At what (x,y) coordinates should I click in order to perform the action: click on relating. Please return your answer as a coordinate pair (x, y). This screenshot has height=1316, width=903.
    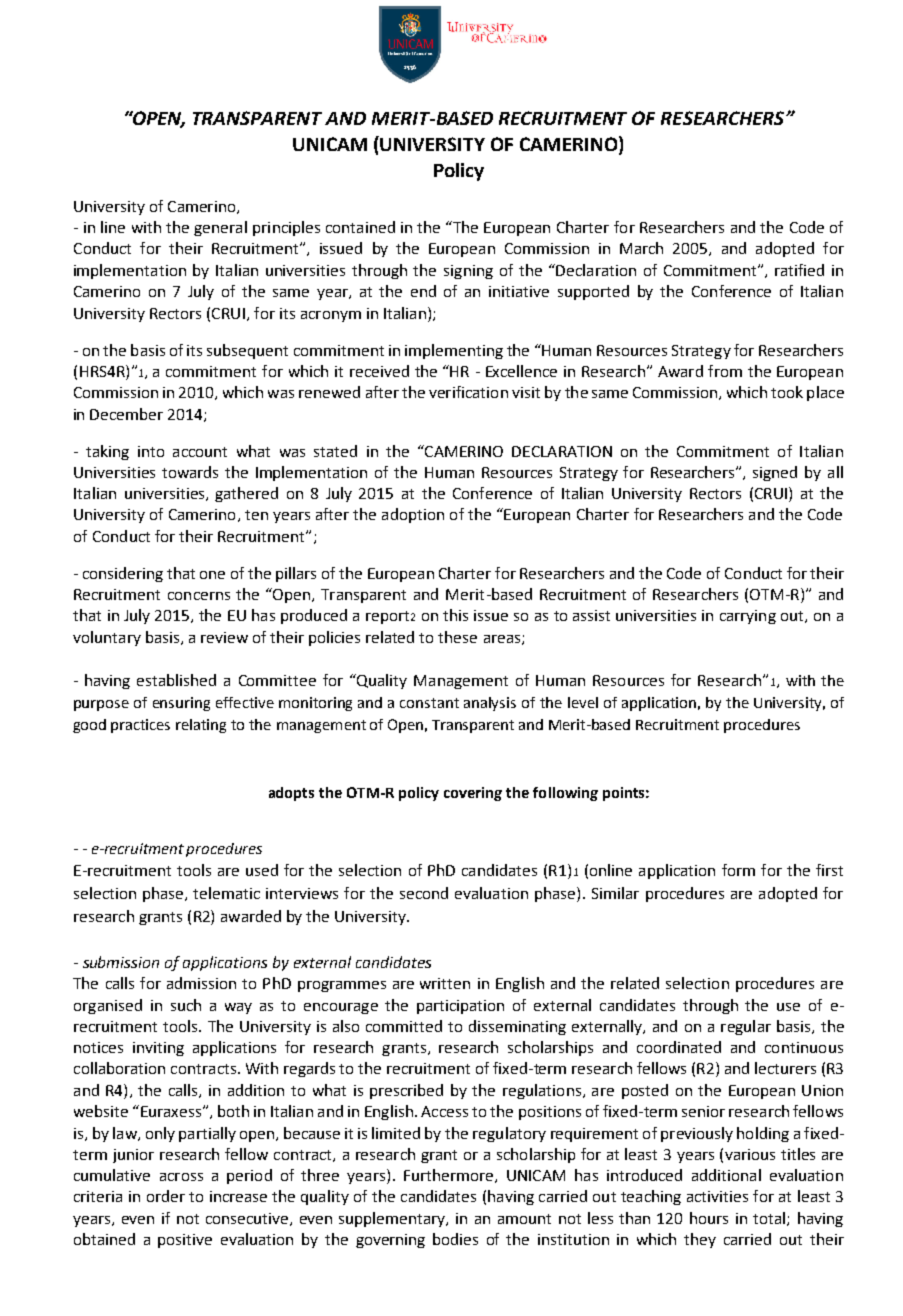
    Looking at the image, I should click on (201, 726).
